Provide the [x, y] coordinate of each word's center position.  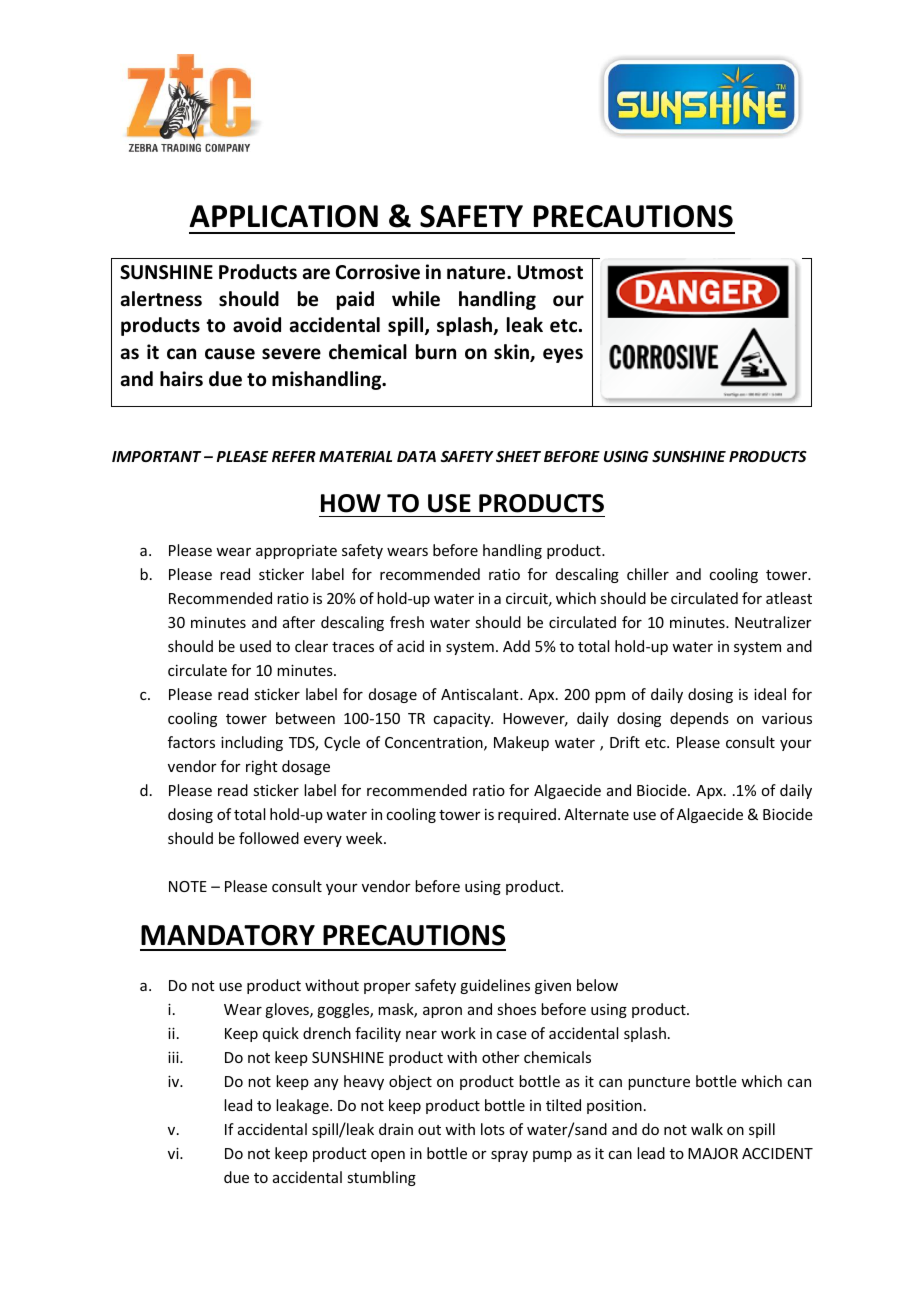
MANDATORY [228, 935]
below [597, 985]
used [255, 646]
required [528, 815]
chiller [648, 574]
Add [516, 646]
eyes [563, 355]
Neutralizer [773, 622]
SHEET [518, 456]
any [326, 1084]
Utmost [550, 272]
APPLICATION [283, 216]
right [262, 767]
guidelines [495, 986]
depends [699, 719]
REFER [294, 456]
